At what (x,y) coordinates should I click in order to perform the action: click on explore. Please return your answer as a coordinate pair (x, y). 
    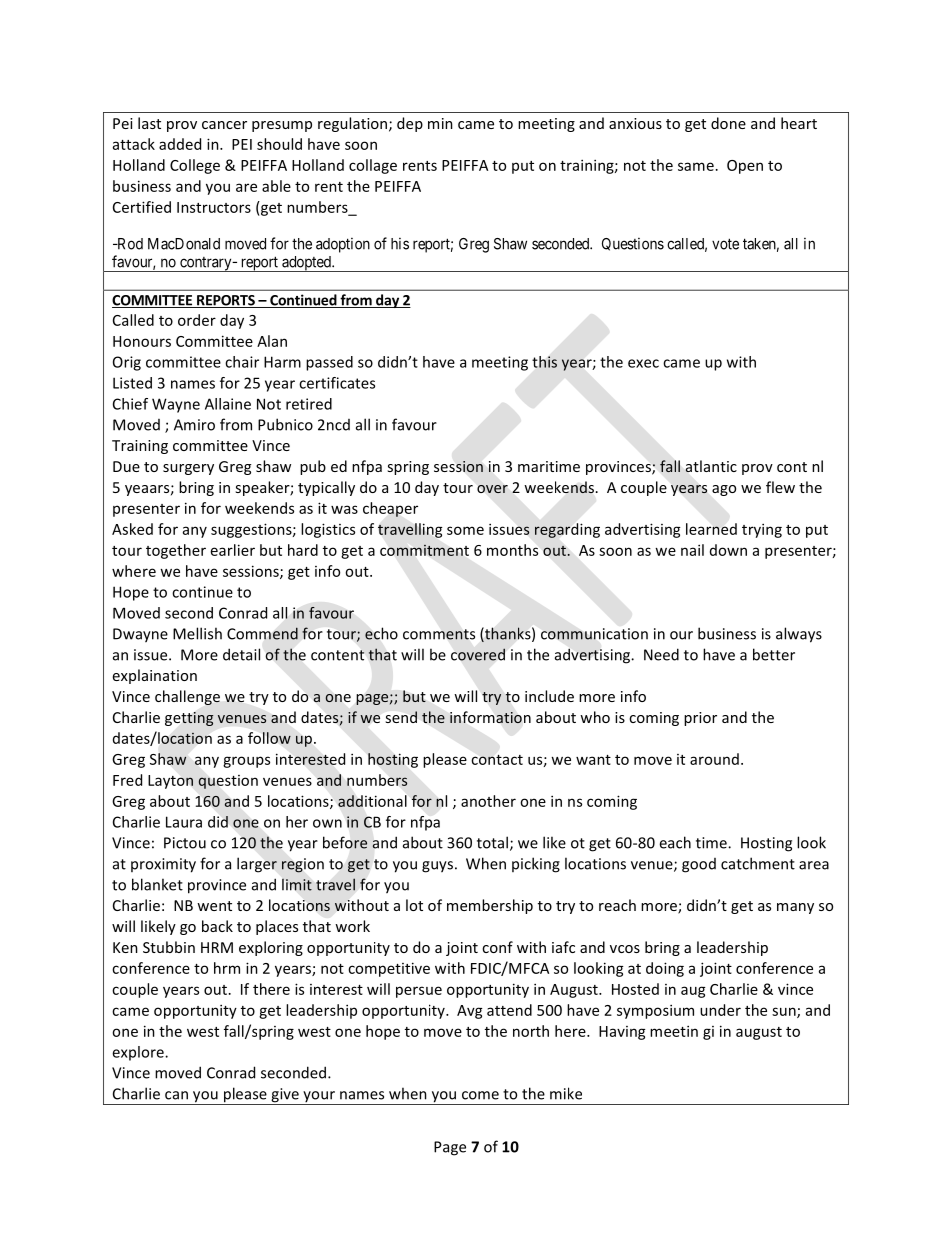
    Looking at the image, I should click on (139, 1053).
